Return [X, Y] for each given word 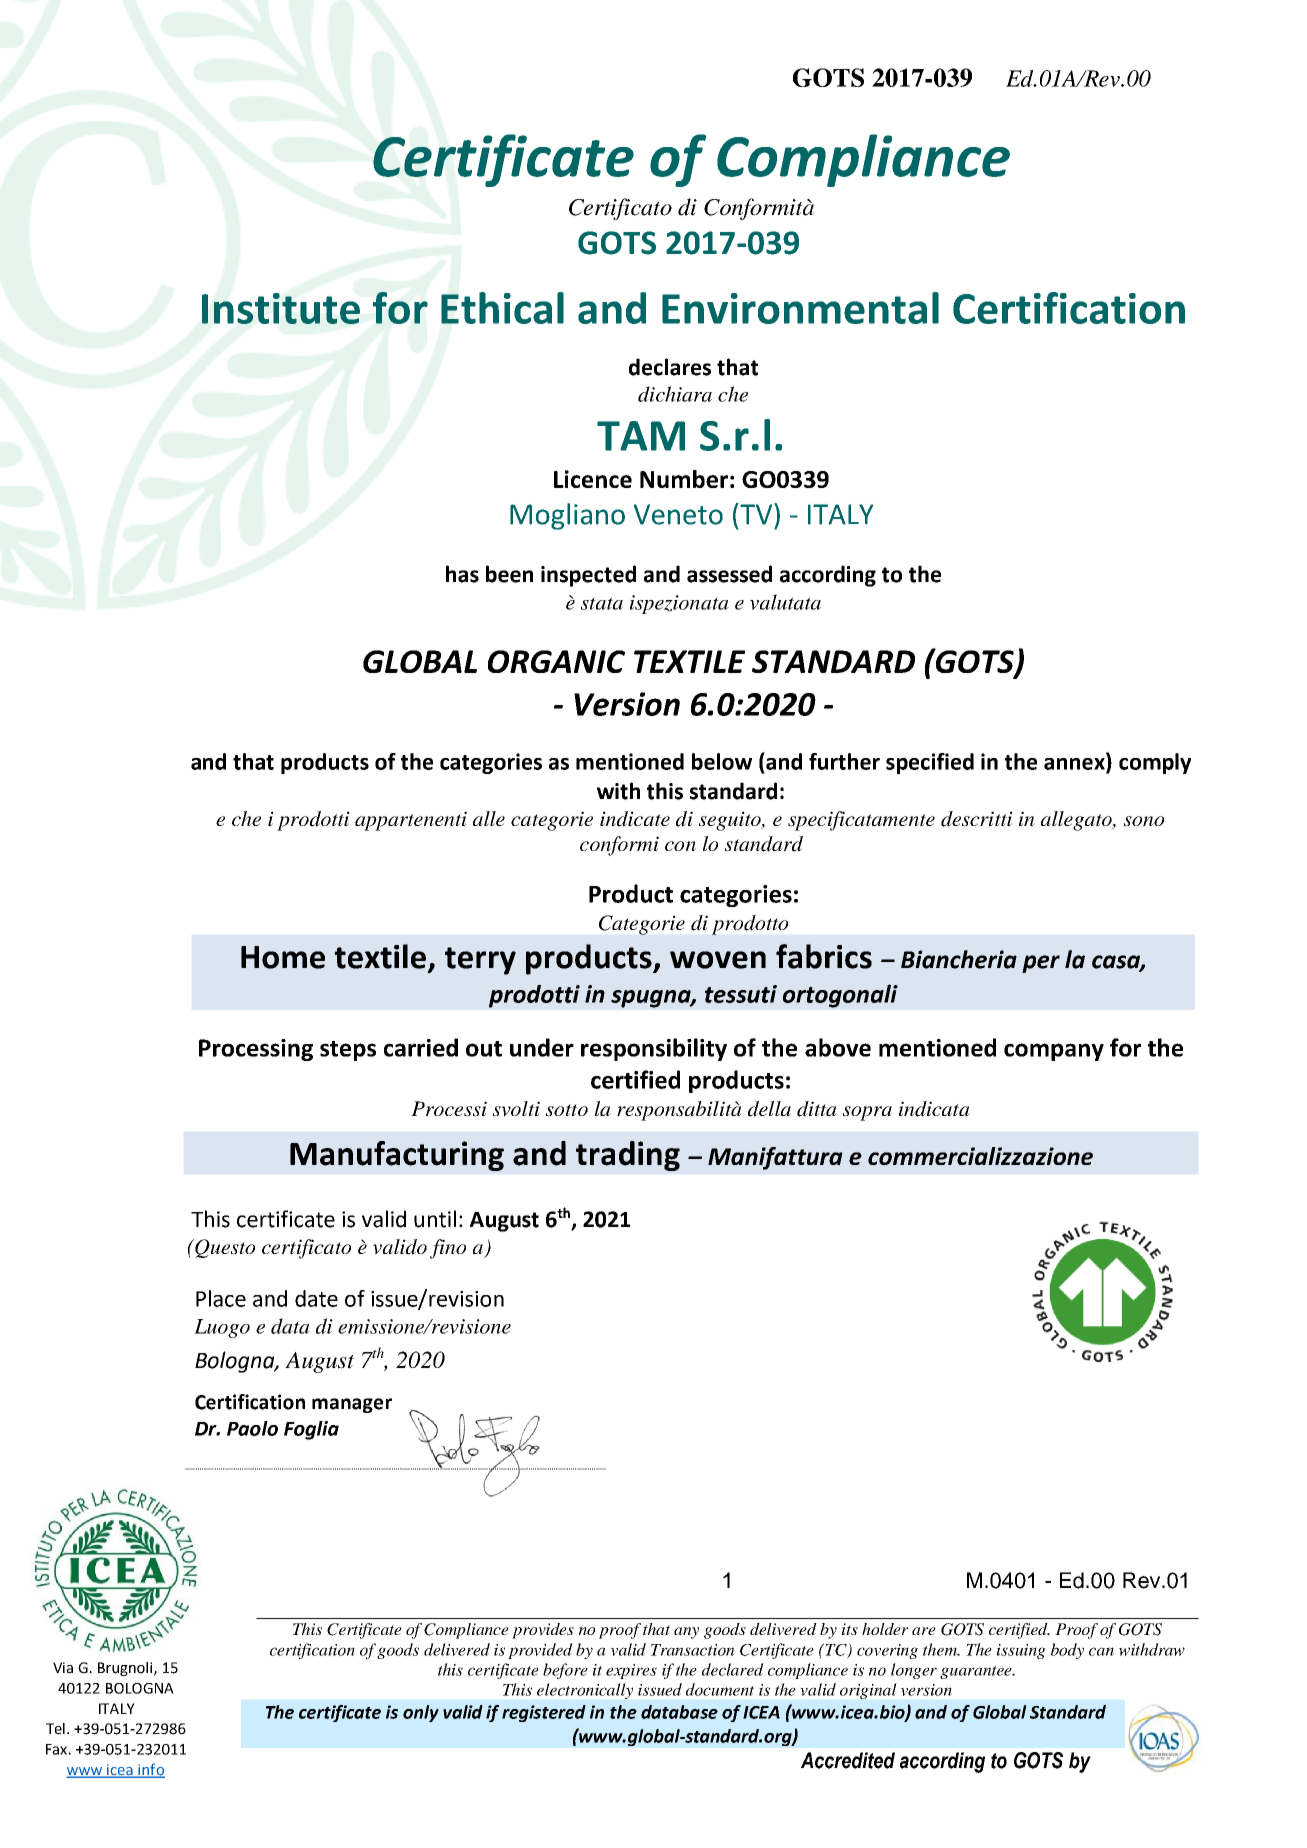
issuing [1021, 1651]
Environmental [800, 308]
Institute [281, 308]
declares [670, 367]
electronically [585, 1691]
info [150, 1770]
